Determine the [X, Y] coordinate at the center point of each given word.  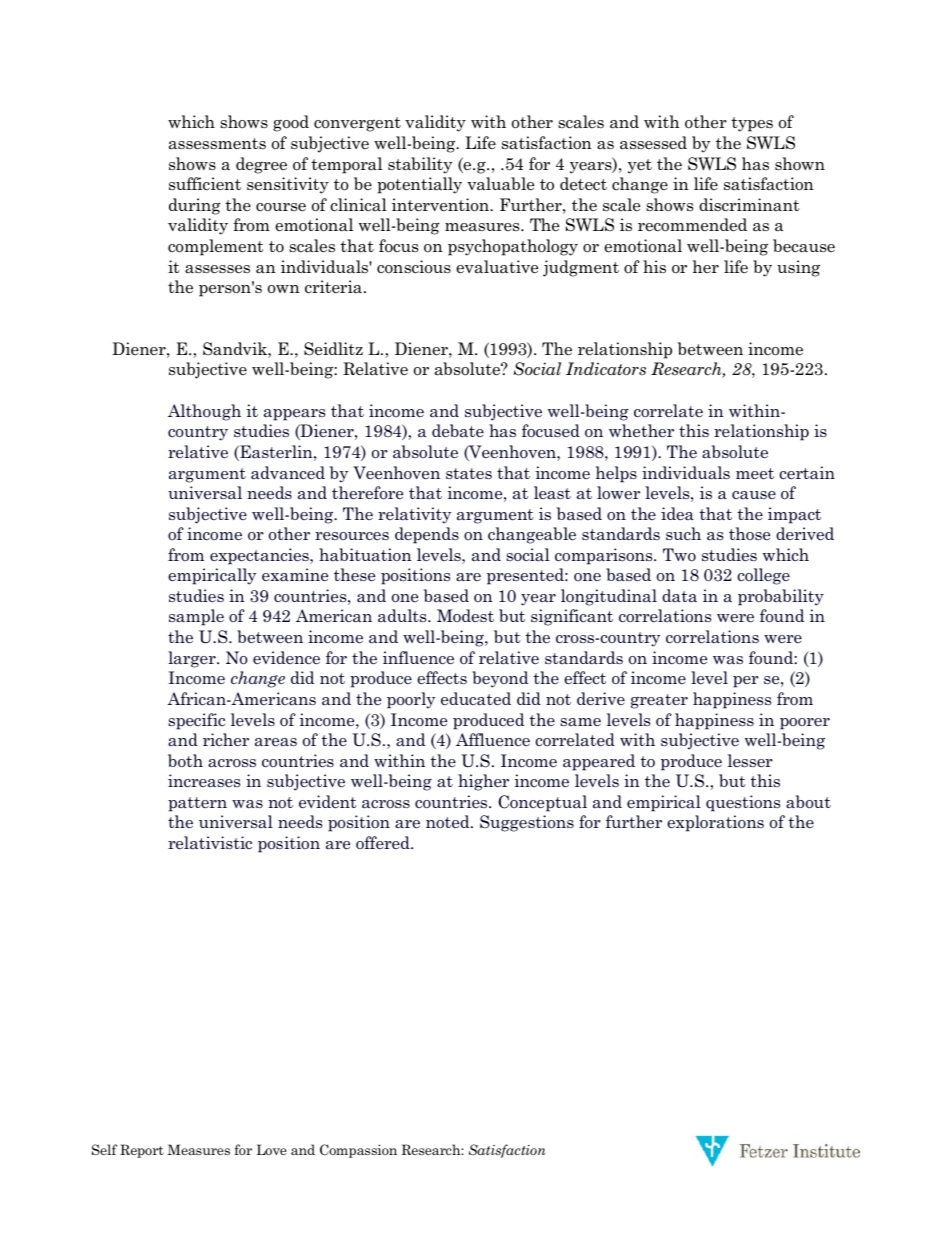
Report [142, 1151]
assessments [217, 144]
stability [420, 165]
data [679, 596]
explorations [715, 823]
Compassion [358, 1151]
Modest [465, 616]
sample [196, 617]
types [752, 124]
